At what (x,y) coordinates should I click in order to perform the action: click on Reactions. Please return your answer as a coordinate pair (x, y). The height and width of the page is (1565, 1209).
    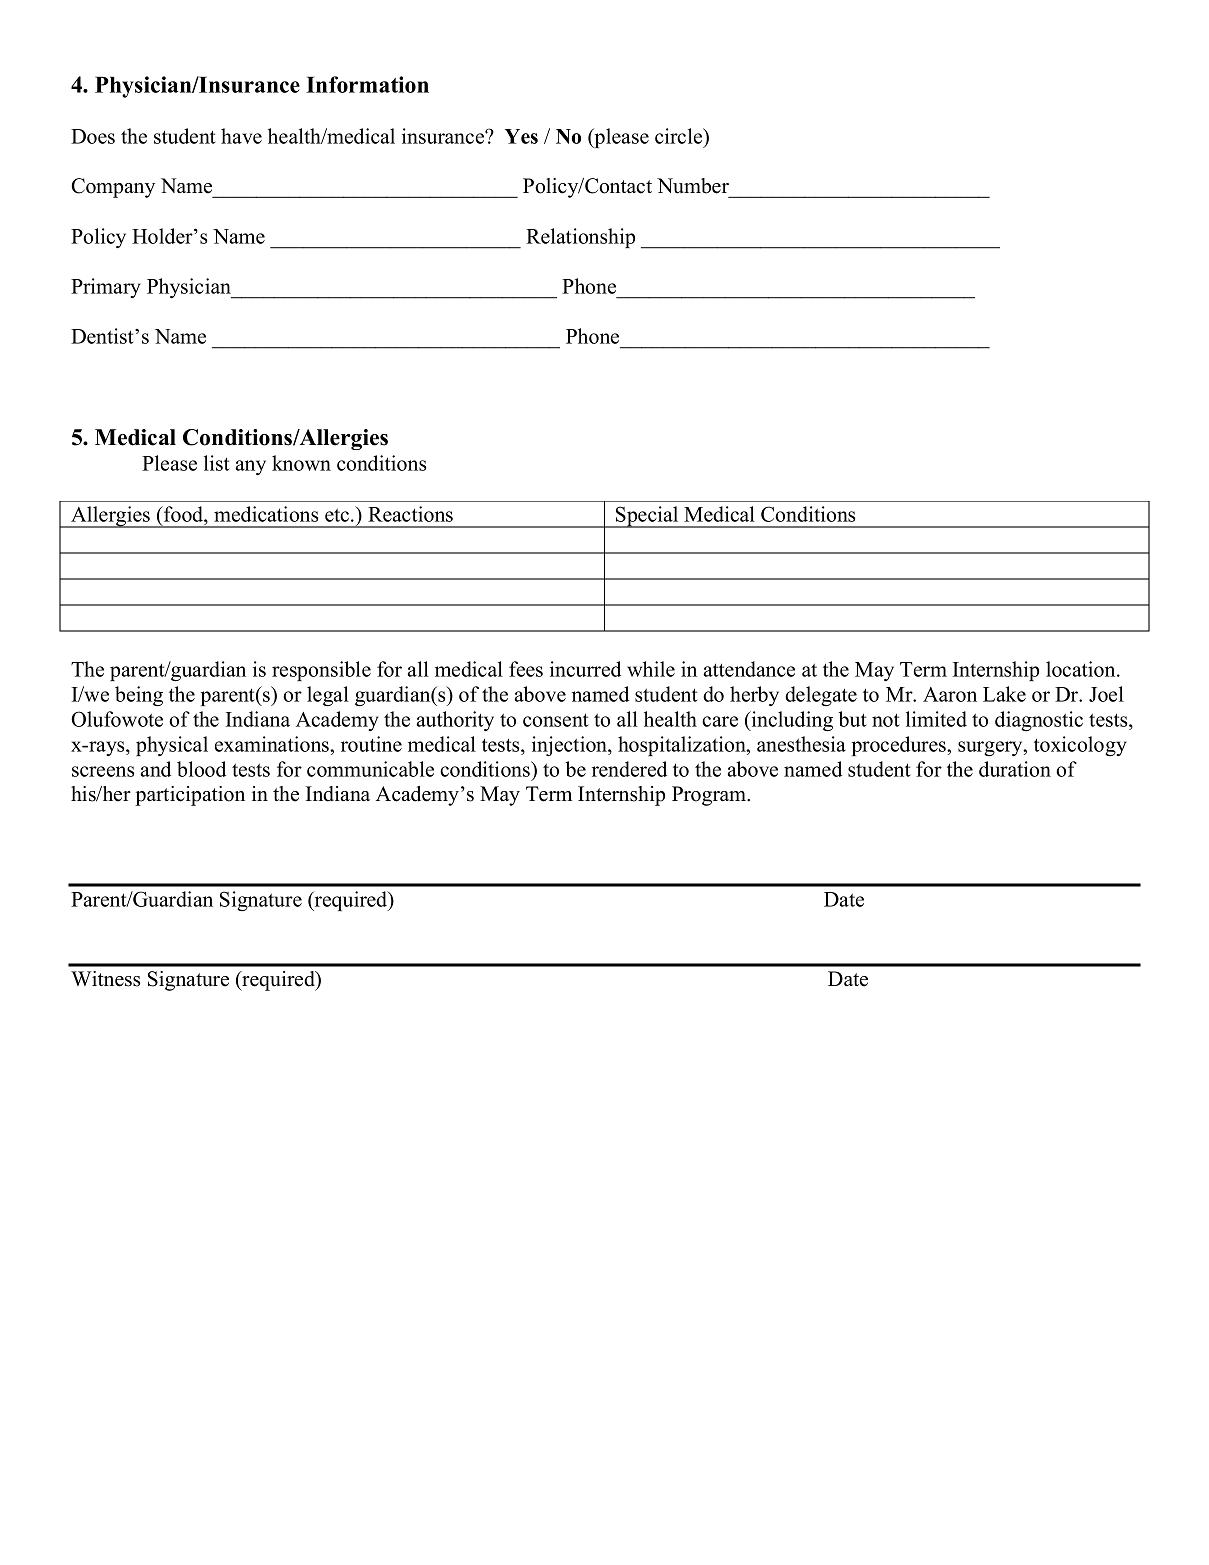
    Looking at the image, I should click on (410, 514).
